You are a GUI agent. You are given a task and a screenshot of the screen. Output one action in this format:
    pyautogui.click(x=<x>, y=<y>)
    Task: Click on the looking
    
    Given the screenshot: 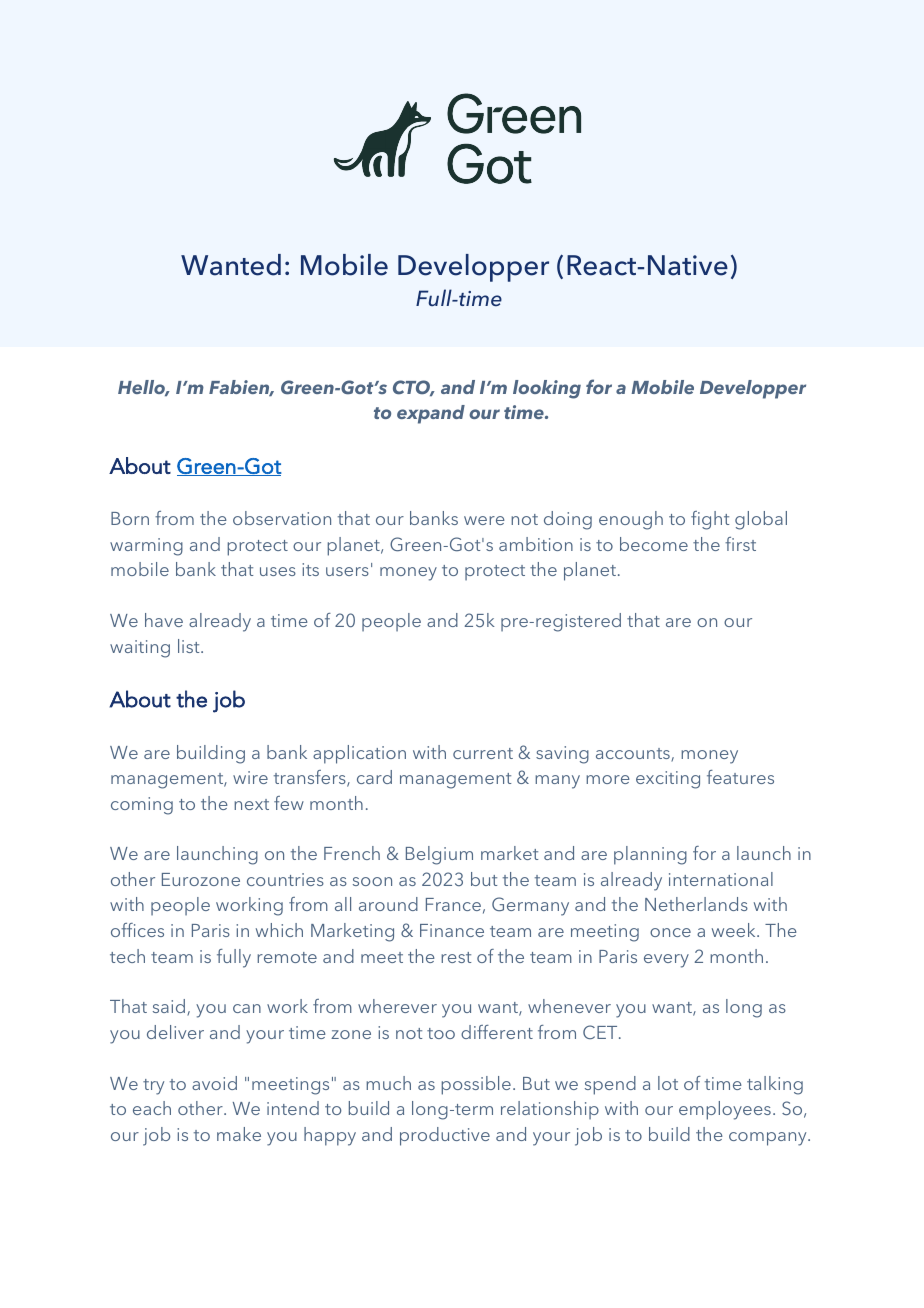 What is the action you would take?
    pyautogui.click(x=547, y=389)
